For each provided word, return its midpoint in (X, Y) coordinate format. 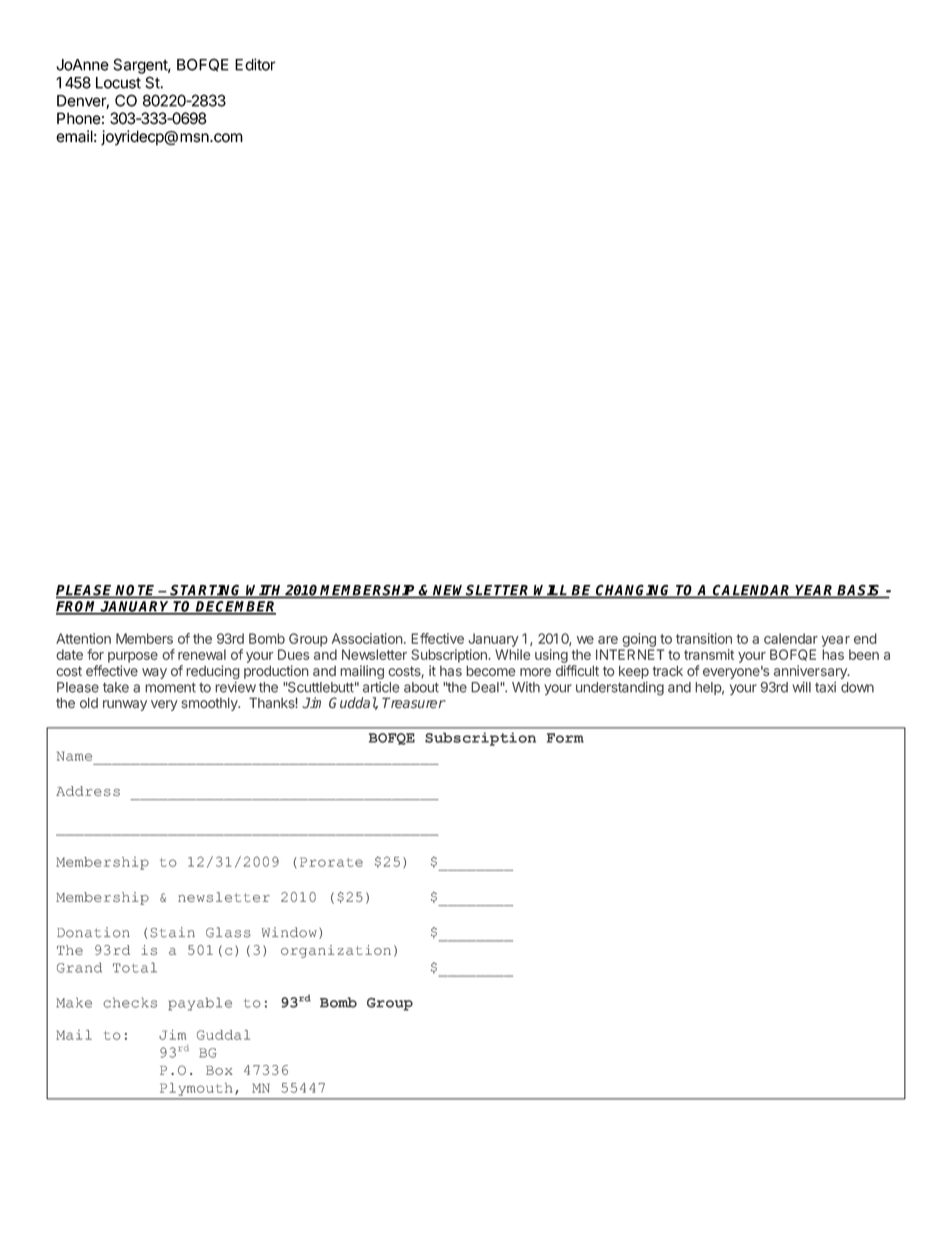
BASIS (859, 591)
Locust (118, 83)
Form (565, 738)
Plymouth (196, 1089)
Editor (255, 64)
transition (704, 638)
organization (336, 951)
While (513, 654)
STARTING (207, 591)
